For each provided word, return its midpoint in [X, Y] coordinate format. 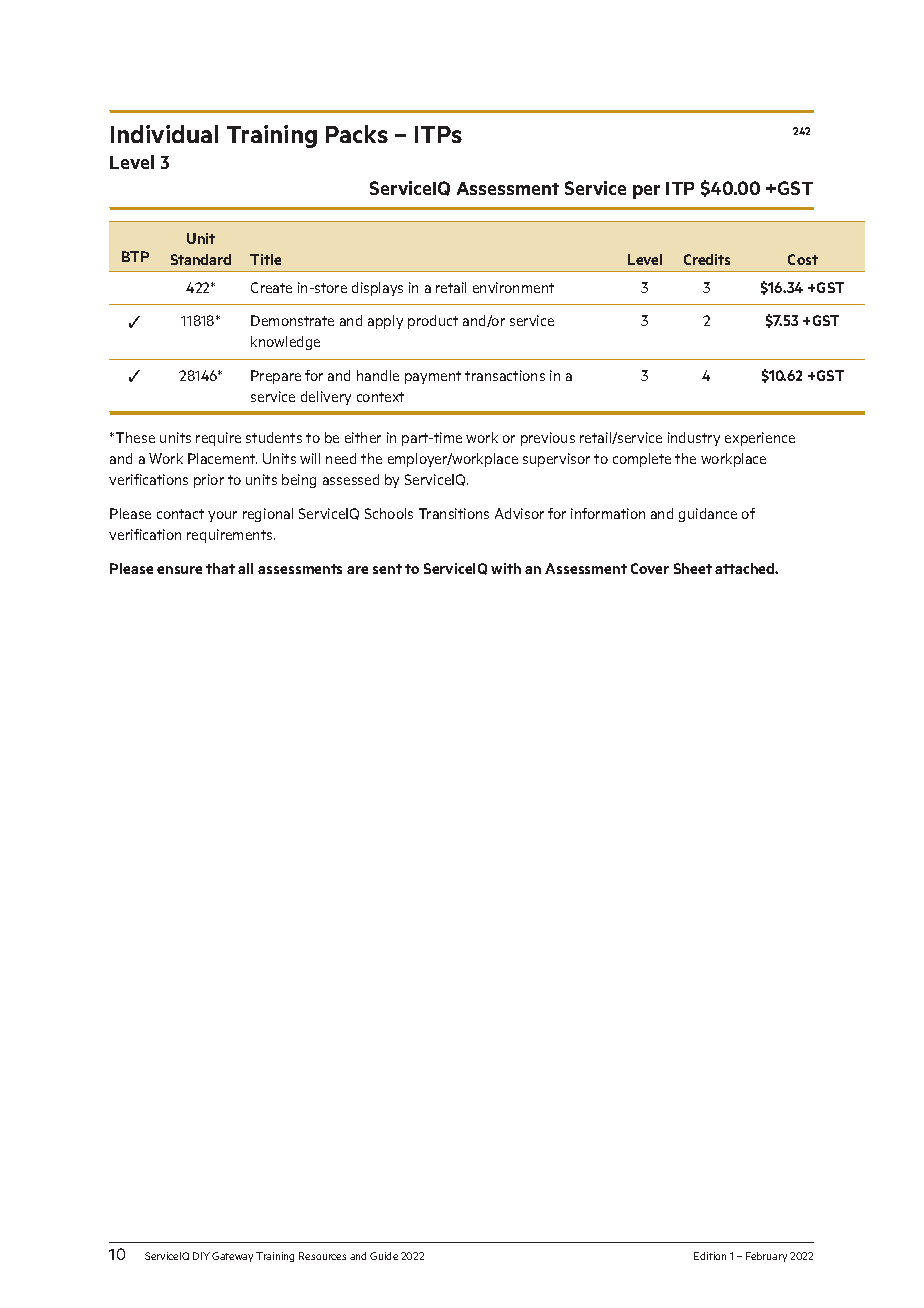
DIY [201, 1256]
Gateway [232, 1257]
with [506, 568]
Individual [164, 134]
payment [433, 377]
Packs [357, 134]
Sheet [693, 568]
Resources [322, 1256]
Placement [222, 458]
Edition [710, 1256]
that [220, 568]
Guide [384, 1256]
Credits [707, 259]
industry [694, 439]
